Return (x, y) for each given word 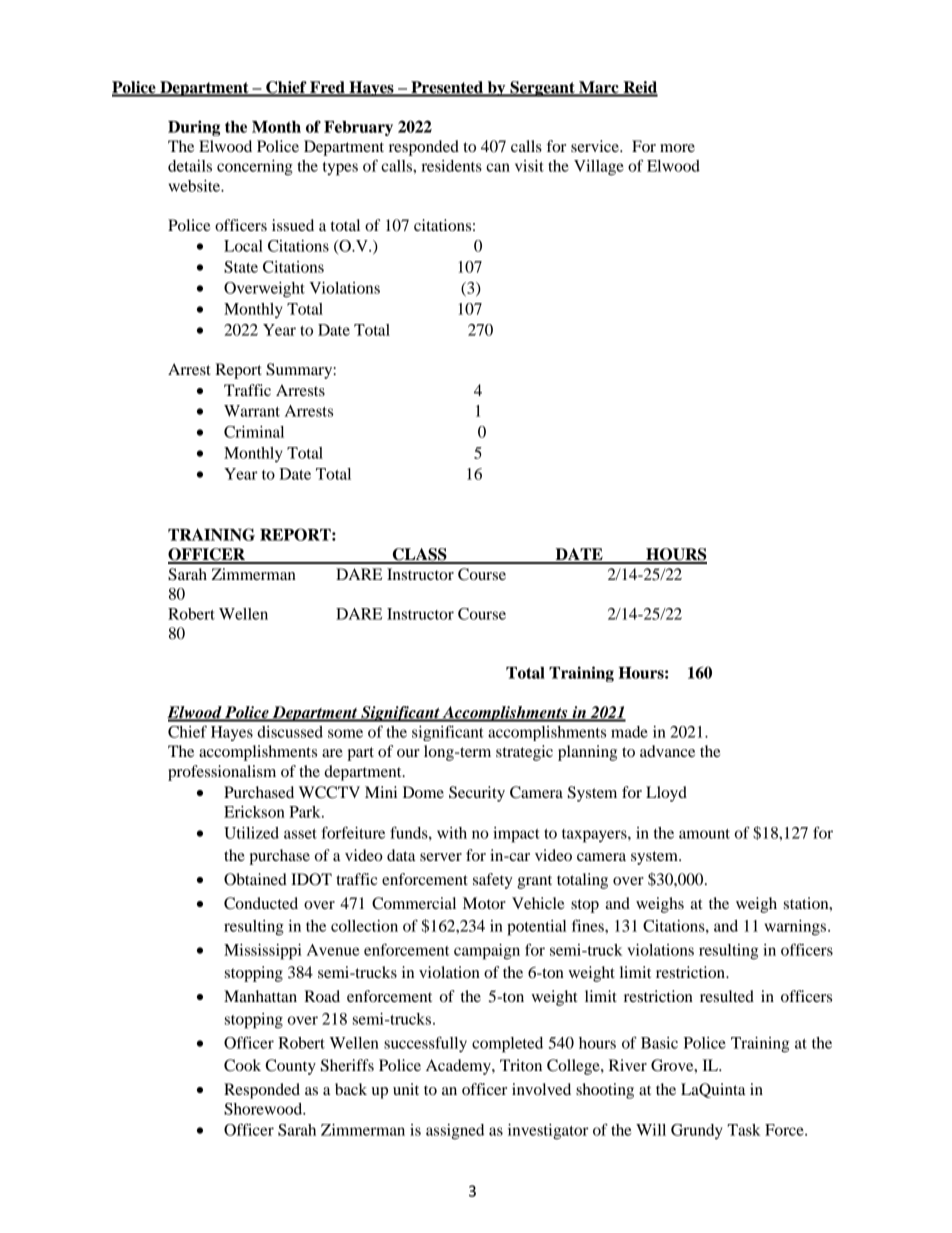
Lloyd (666, 794)
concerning (255, 168)
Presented (447, 88)
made (629, 732)
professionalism (222, 773)
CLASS (419, 555)
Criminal (254, 432)
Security (477, 794)
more (677, 148)
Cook (242, 1065)
